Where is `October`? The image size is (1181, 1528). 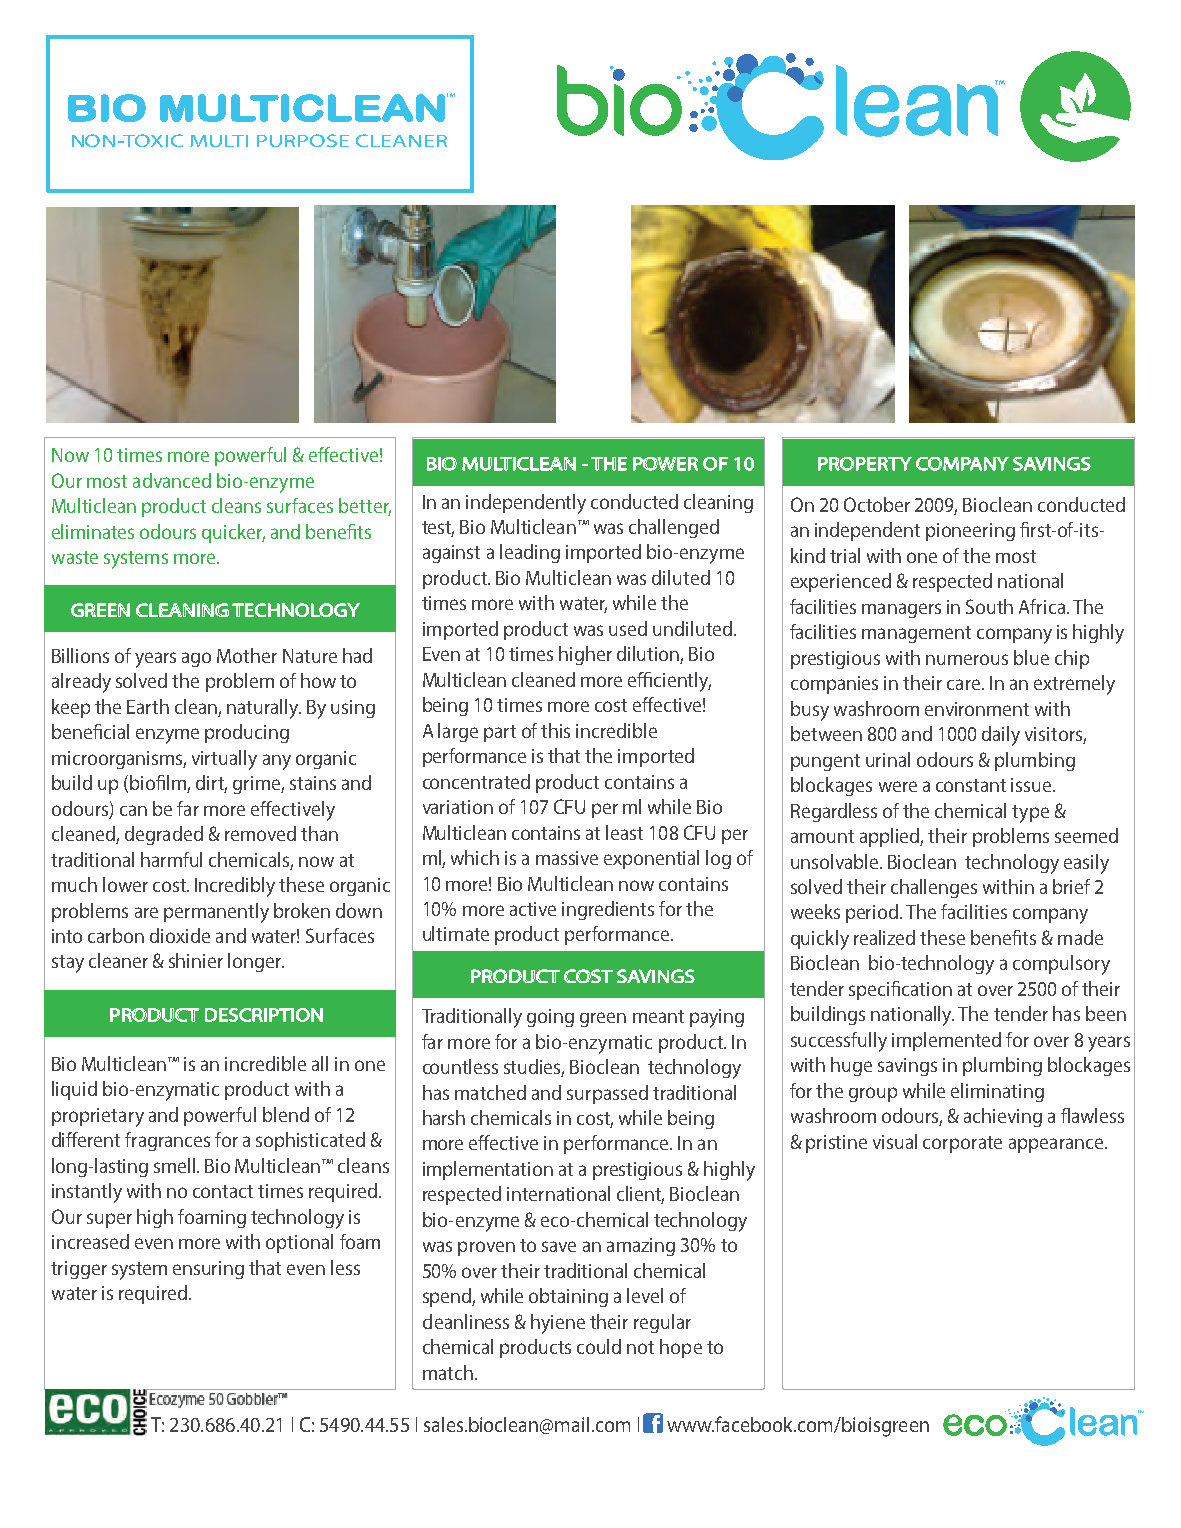
October is located at coordinates (877, 504).
